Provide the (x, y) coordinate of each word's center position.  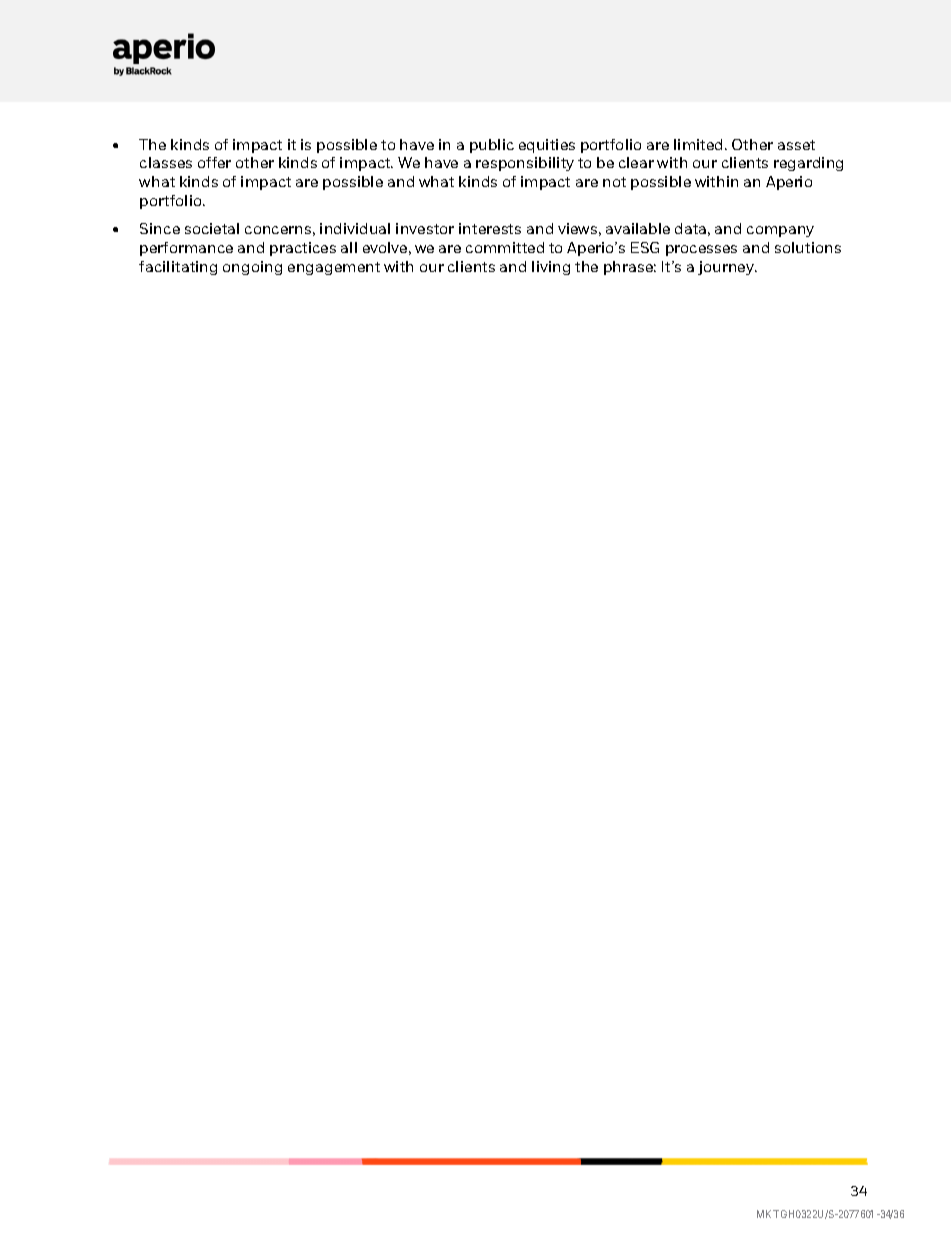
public (492, 146)
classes (166, 162)
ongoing (252, 268)
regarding (808, 164)
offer (214, 162)
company (780, 231)
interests (490, 228)
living (551, 268)
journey (727, 268)
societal (212, 228)
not (614, 182)
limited (698, 144)
